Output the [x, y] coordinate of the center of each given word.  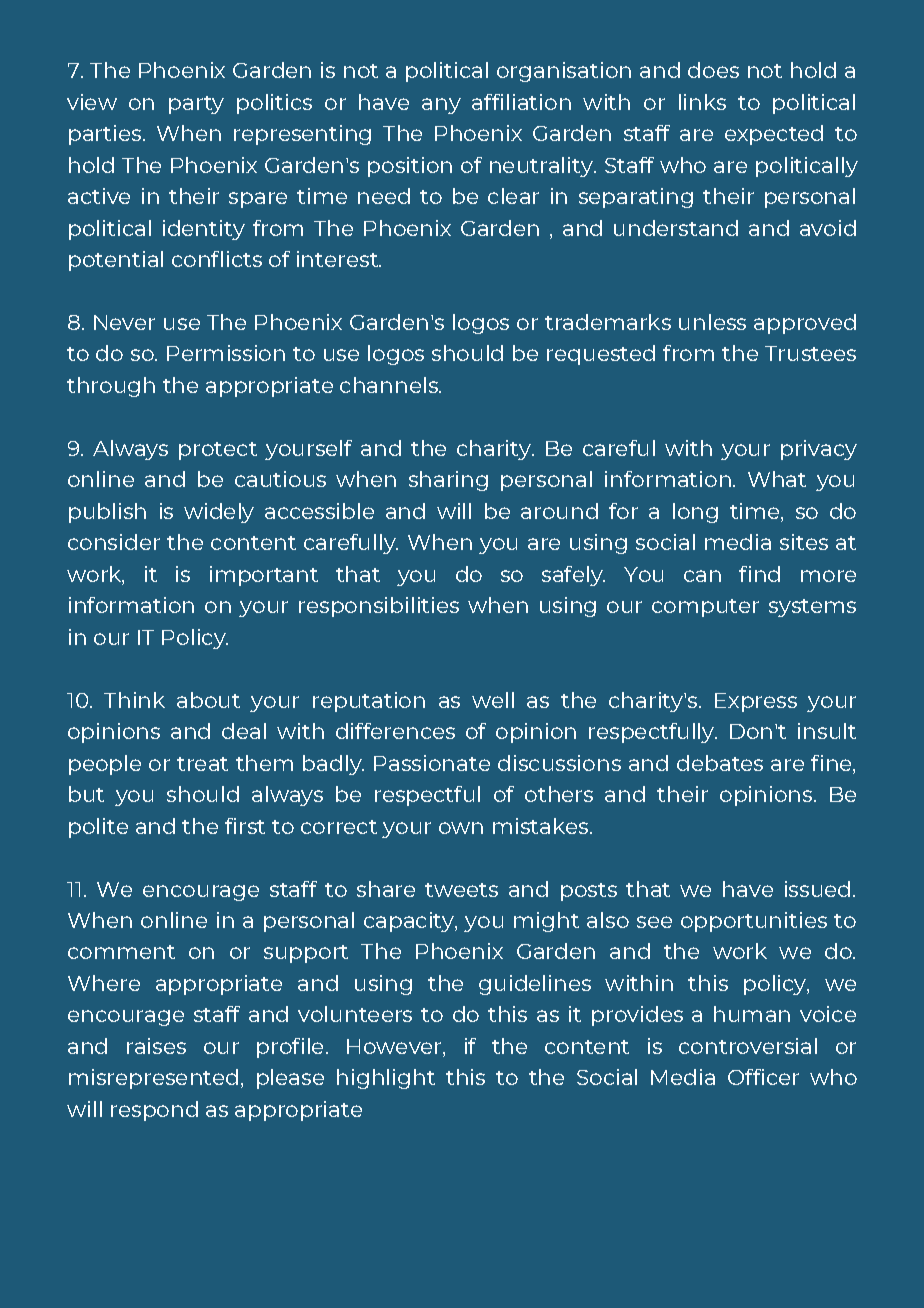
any [441, 106]
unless [712, 322]
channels [390, 385]
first [245, 826]
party [196, 105]
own [461, 828]
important [264, 576]
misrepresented [153, 1079]
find [759, 574]
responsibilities [379, 607]
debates [720, 763]
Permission [226, 353]
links [702, 102]
